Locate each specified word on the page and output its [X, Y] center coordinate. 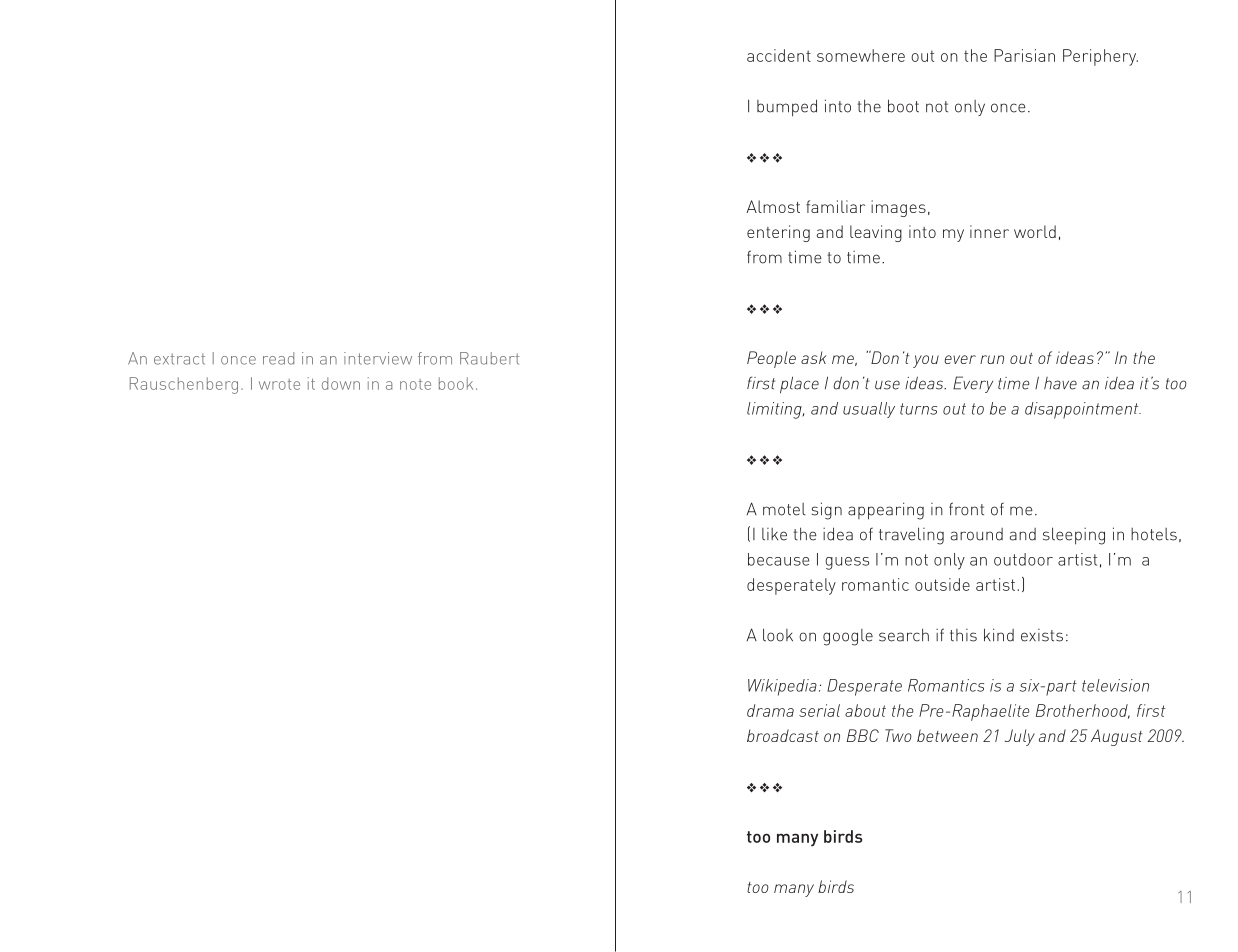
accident [779, 55]
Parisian [1024, 55]
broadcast [783, 735]
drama [770, 710]
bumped [787, 108]
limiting [775, 410]
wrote [279, 384]
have [1060, 383]
